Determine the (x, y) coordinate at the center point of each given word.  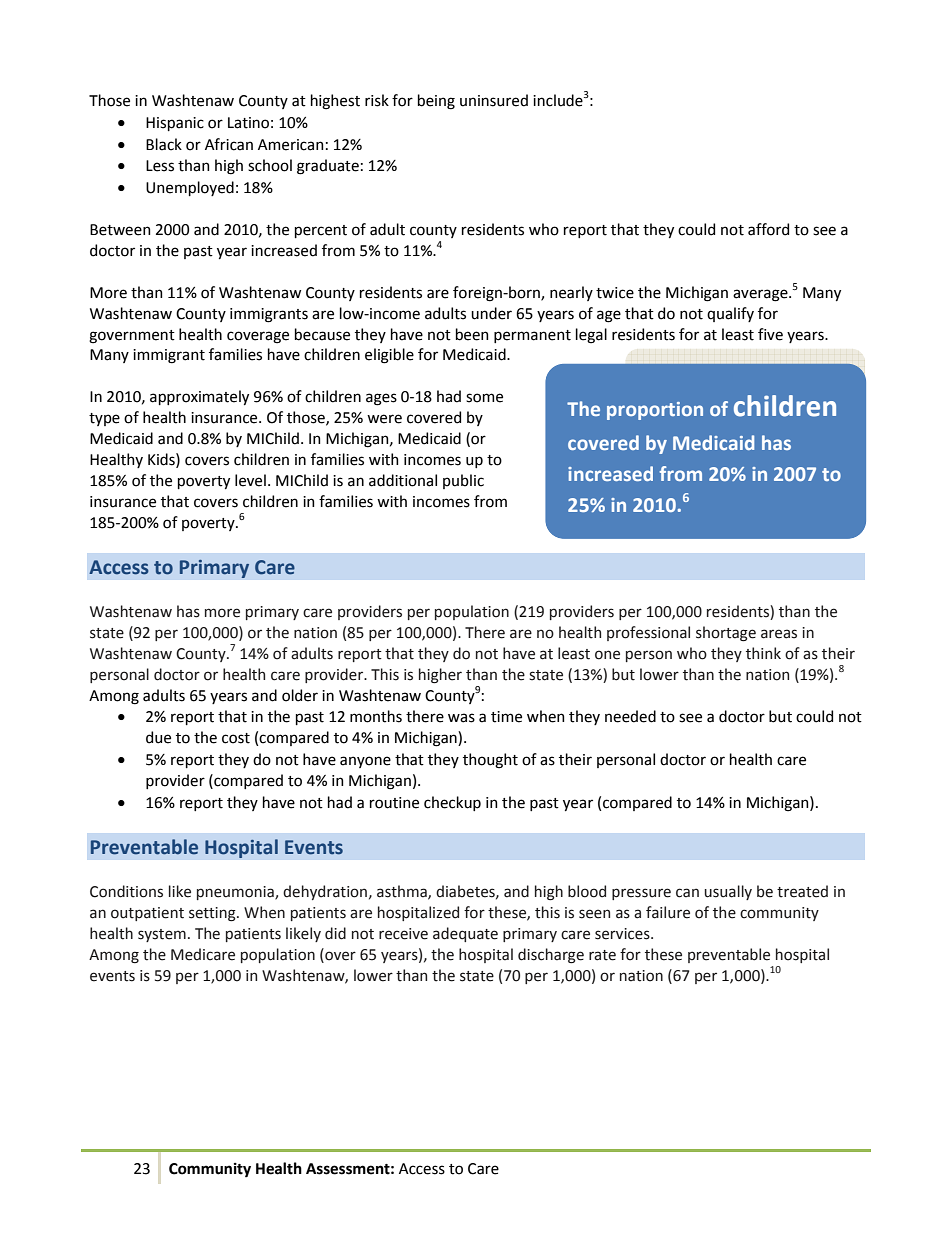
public (463, 481)
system (162, 935)
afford (768, 229)
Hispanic (175, 124)
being (436, 102)
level (250, 480)
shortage (726, 634)
